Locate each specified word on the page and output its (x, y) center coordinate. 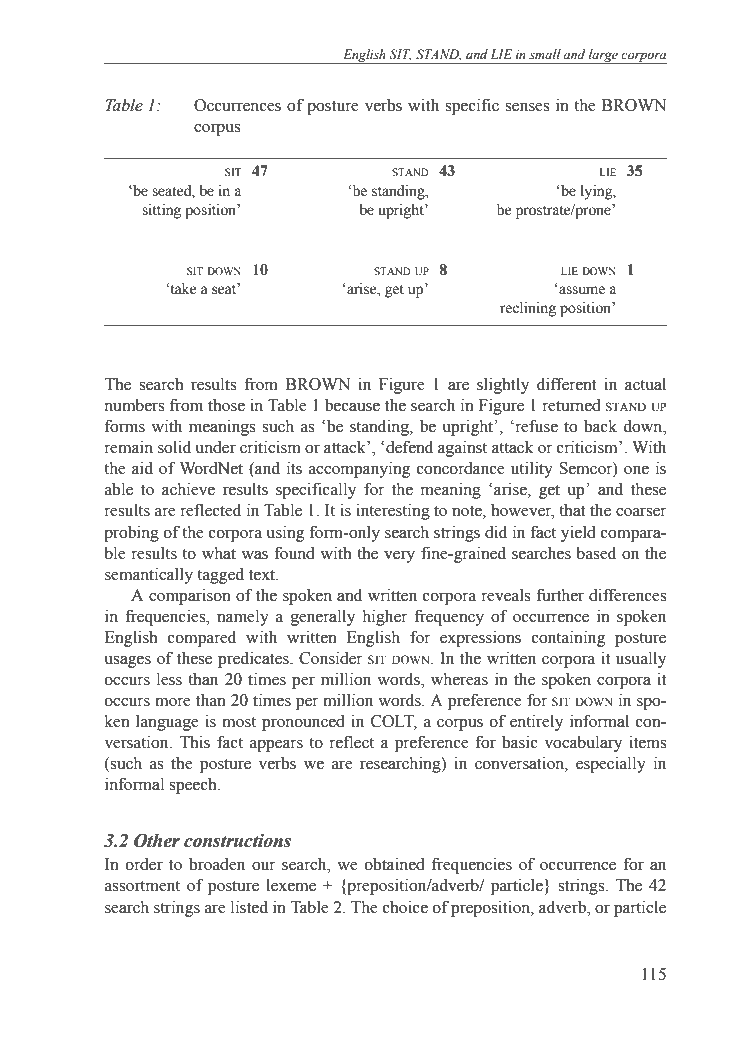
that (572, 510)
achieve (188, 489)
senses (527, 107)
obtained (395, 864)
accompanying (359, 469)
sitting (161, 211)
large (603, 56)
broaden (217, 864)
